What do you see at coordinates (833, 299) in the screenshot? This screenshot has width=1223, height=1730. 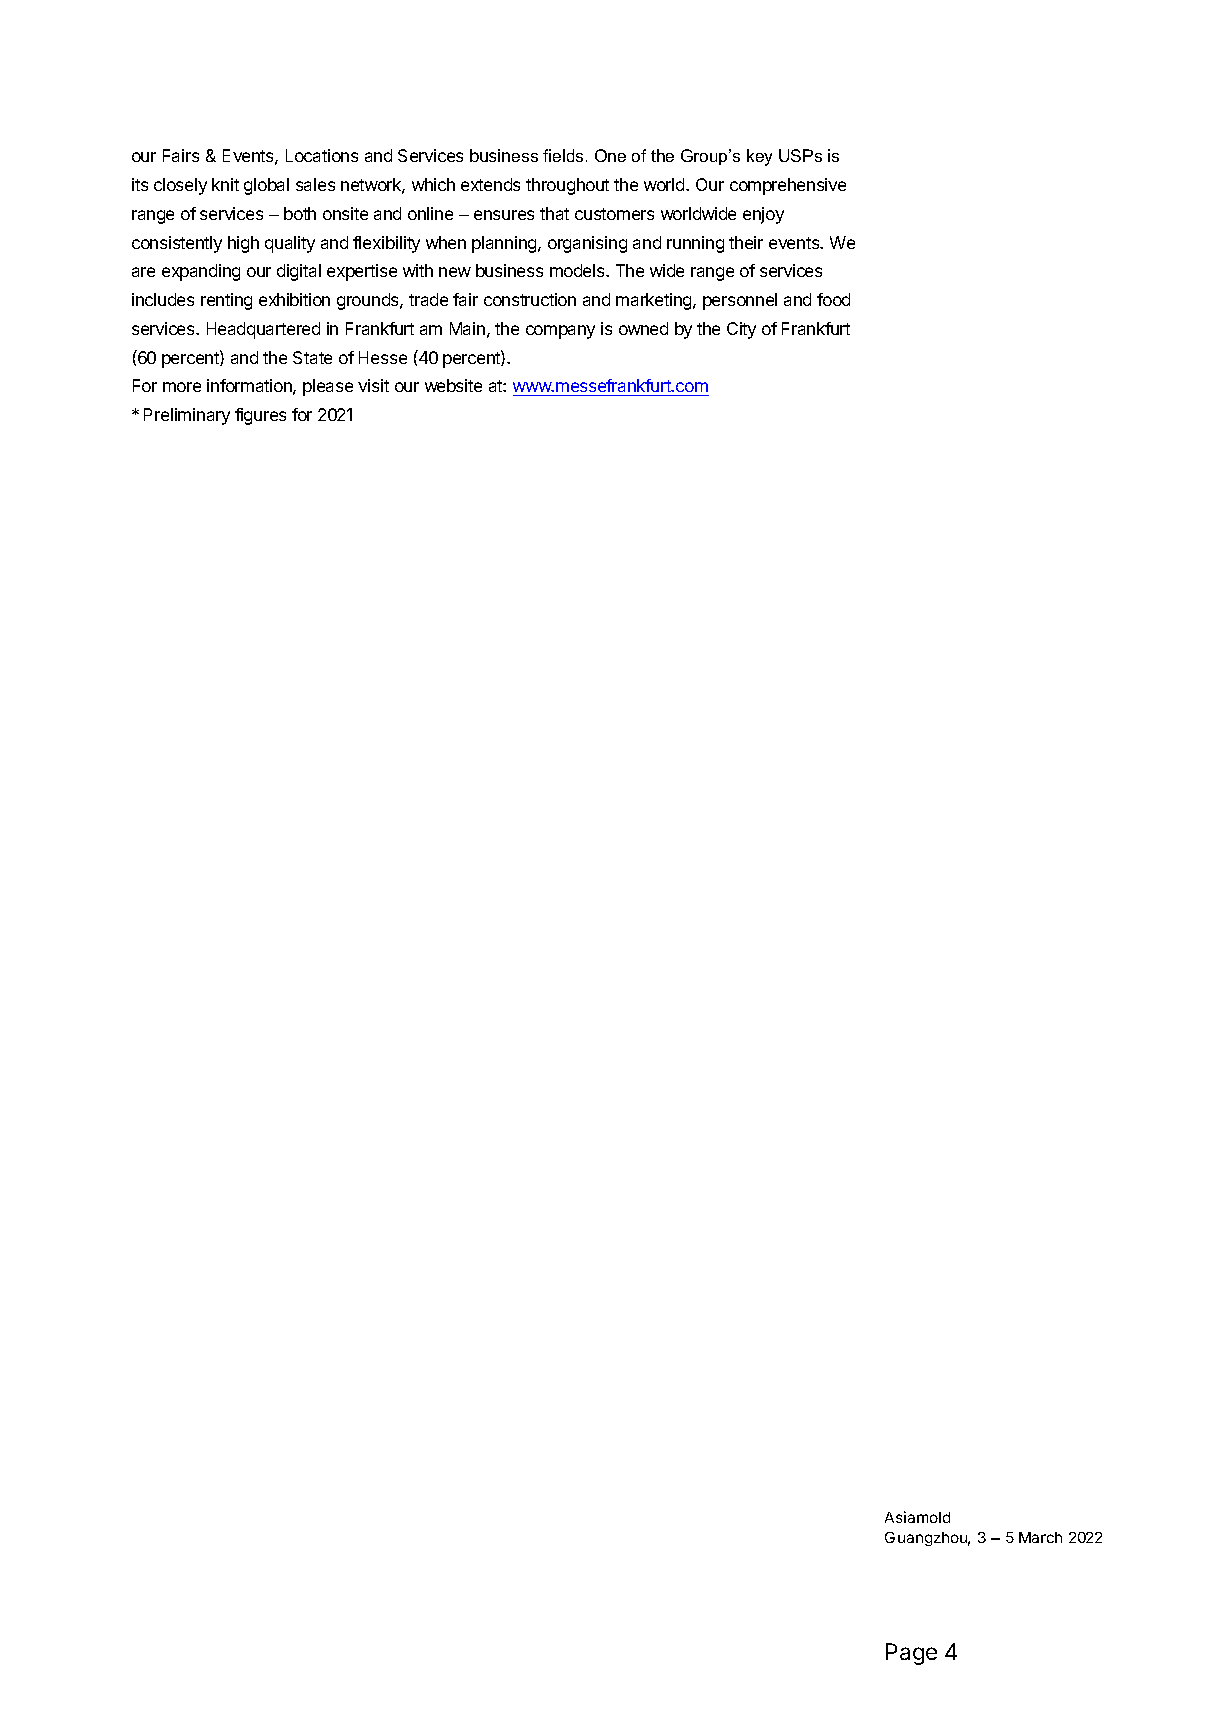 I see `food` at bounding box center [833, 299].
